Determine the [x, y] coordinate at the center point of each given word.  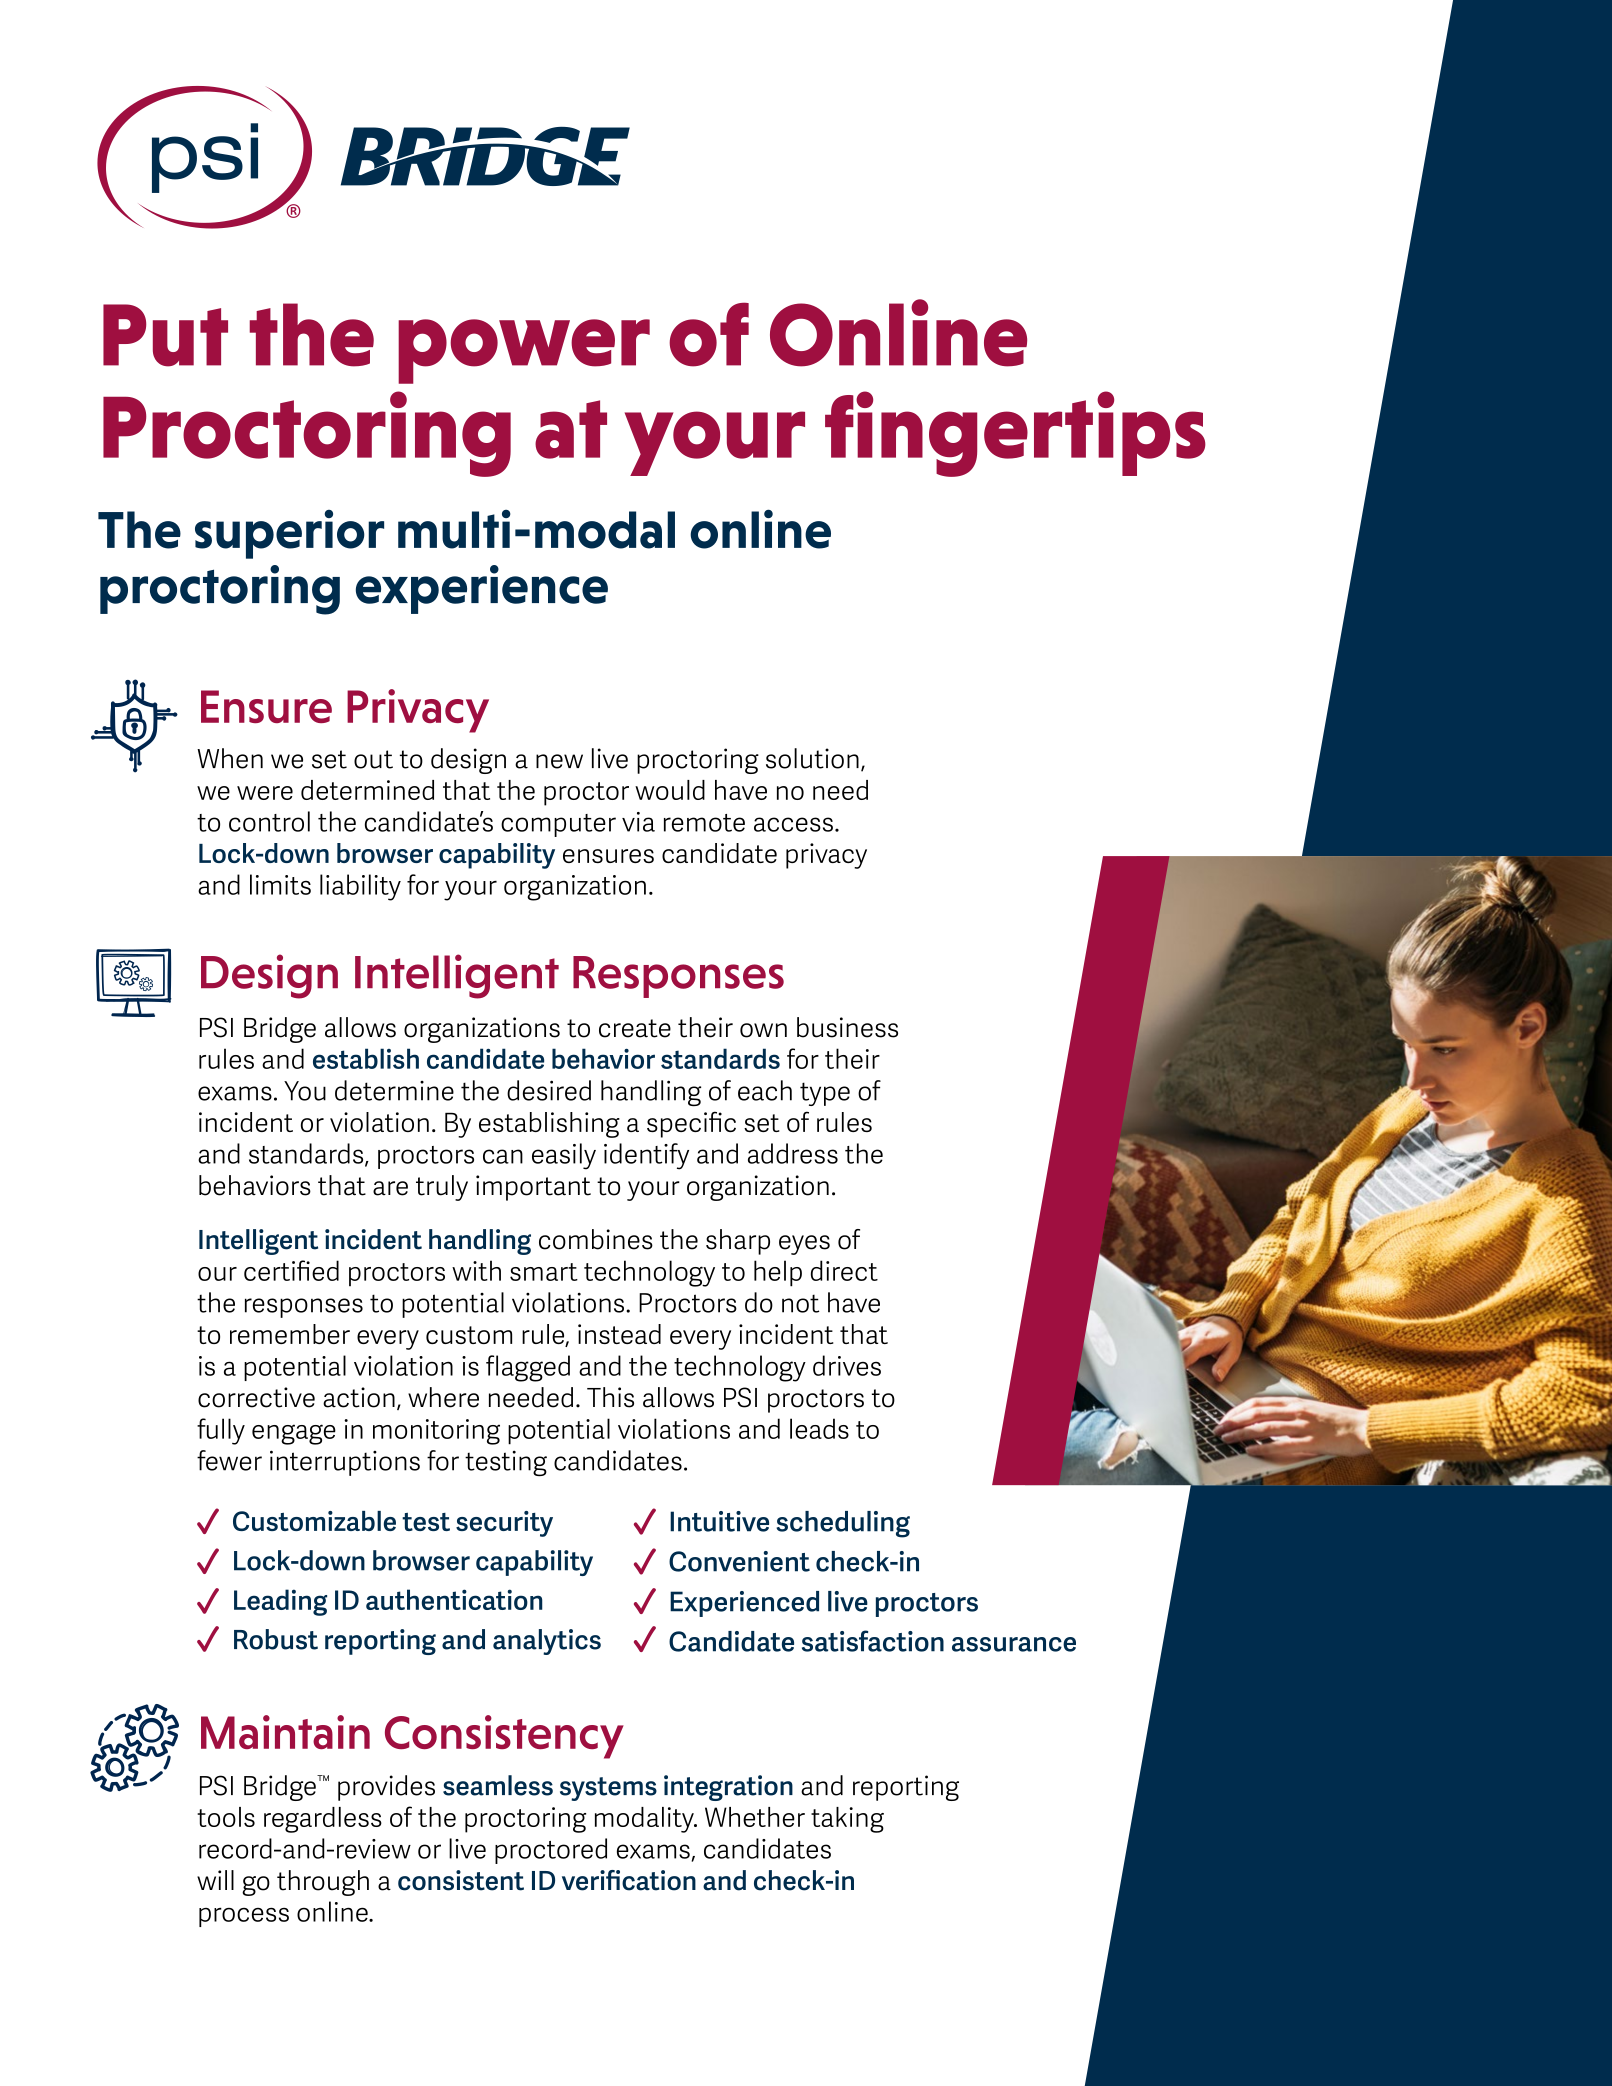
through [323, 1883]
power [524, 351]
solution [812, 758]
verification [629, 1880]
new [559, 761]
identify [646, 1156]
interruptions [345, 1463]
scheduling [843, 1524]
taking [847, 1820]
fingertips [1015, 434]
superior [289, 534]
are [390, 1188]
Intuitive [719, 1521]
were [265, 793]
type [825, 1094]
